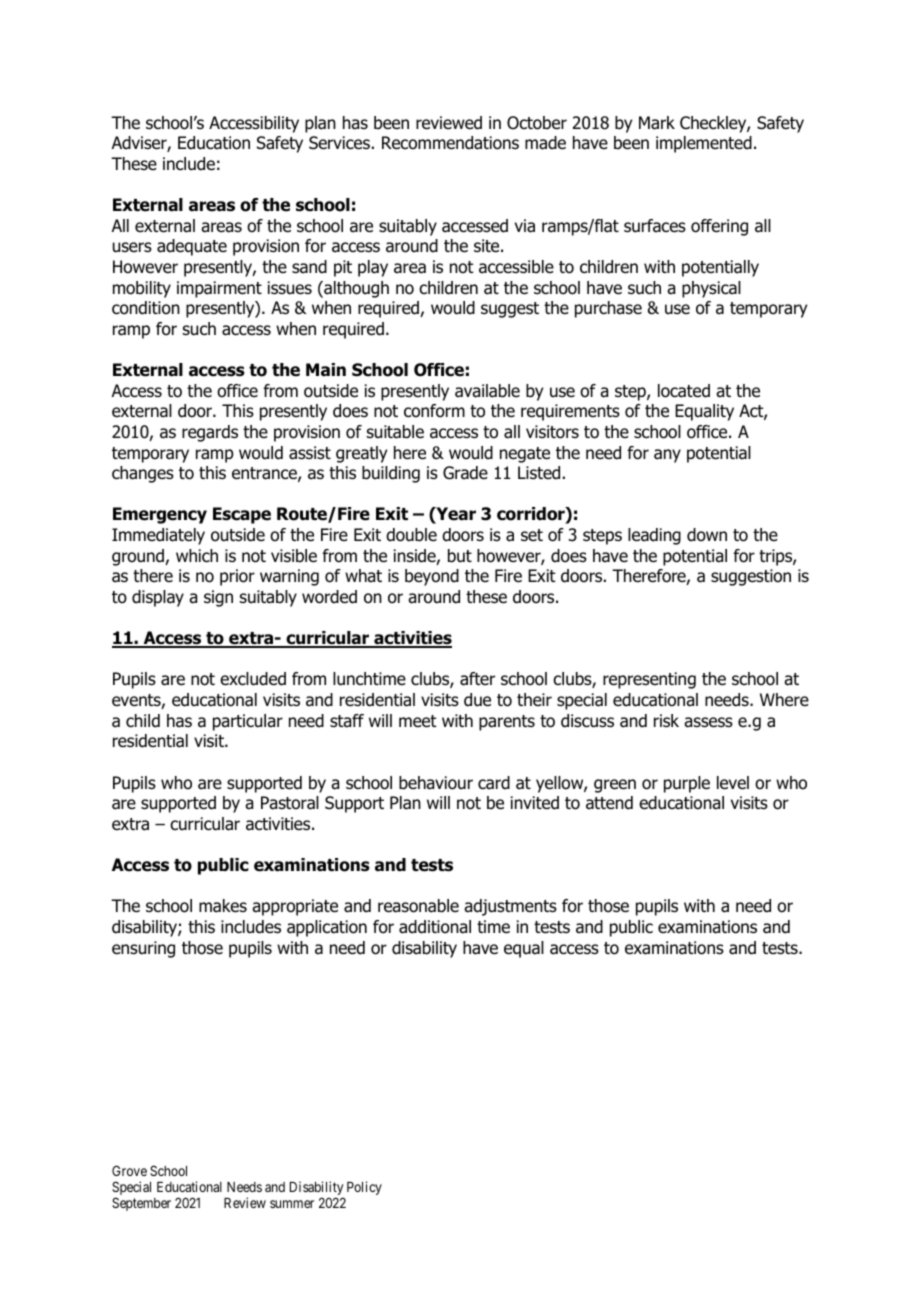 The width and height of the page is (924, 1308). I want to click on representing, so click(649, 680).
